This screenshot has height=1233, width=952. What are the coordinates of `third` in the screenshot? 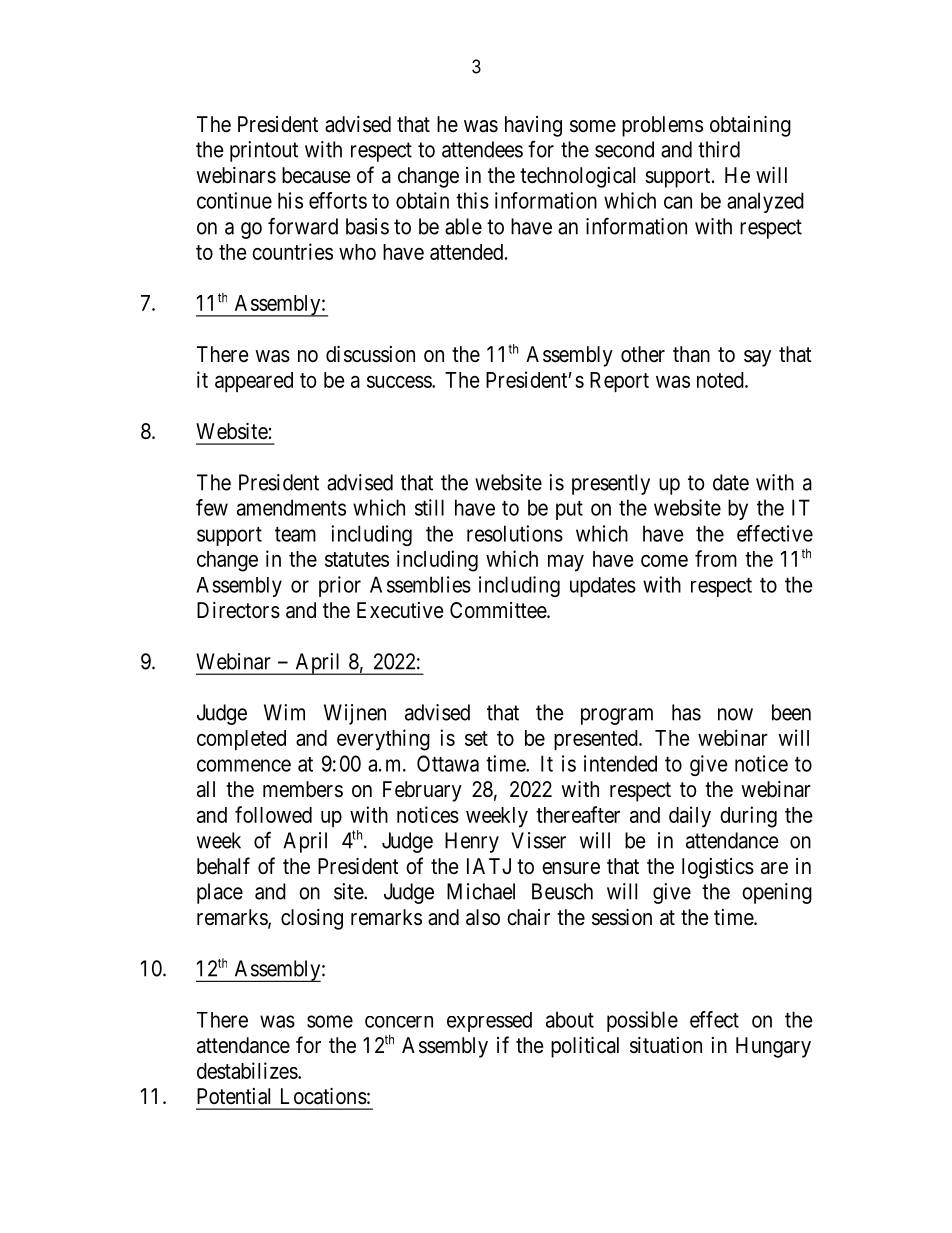 It's located at (719, 149).
